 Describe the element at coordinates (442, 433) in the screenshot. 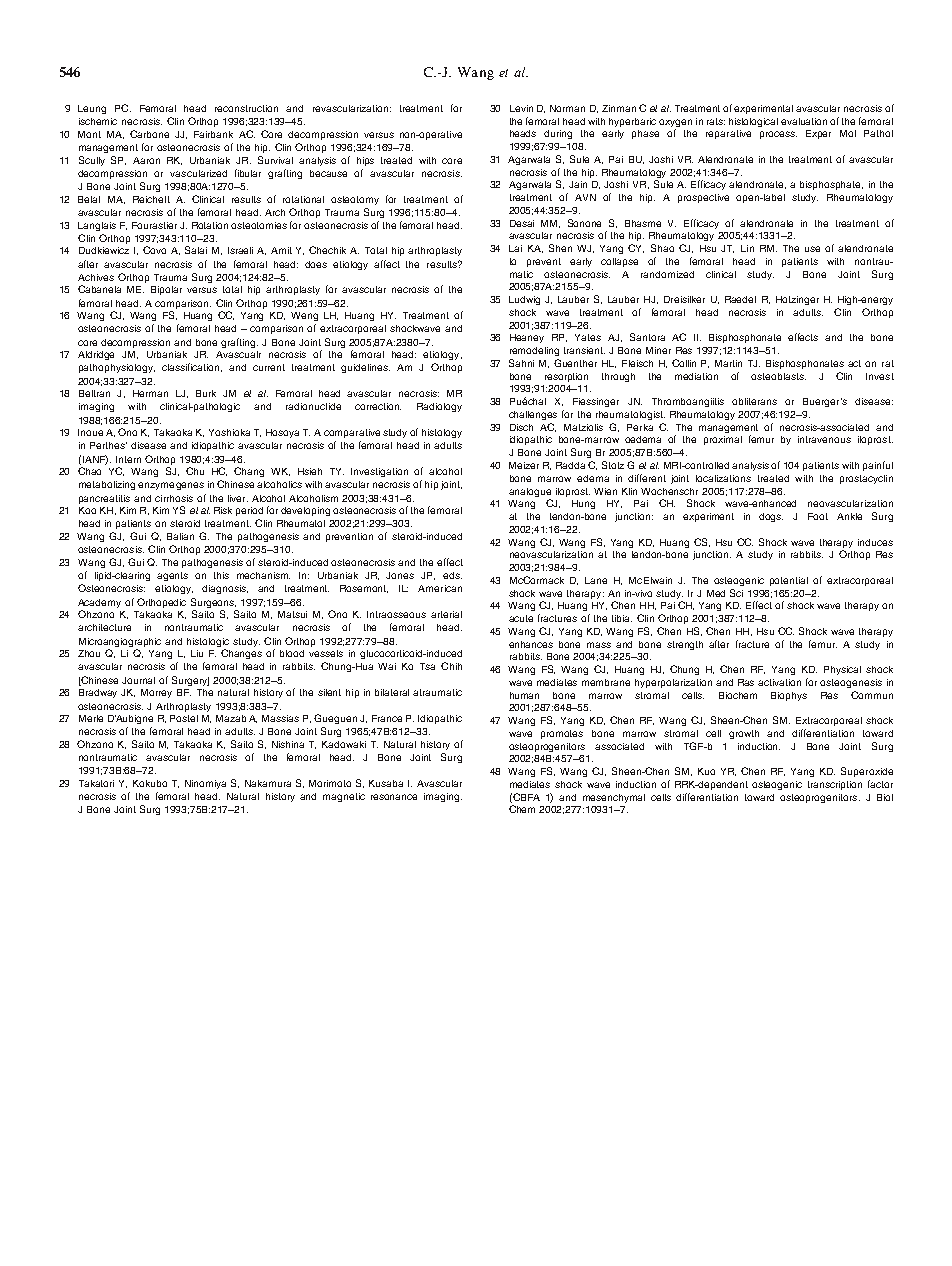

I see `histology` at that location.
